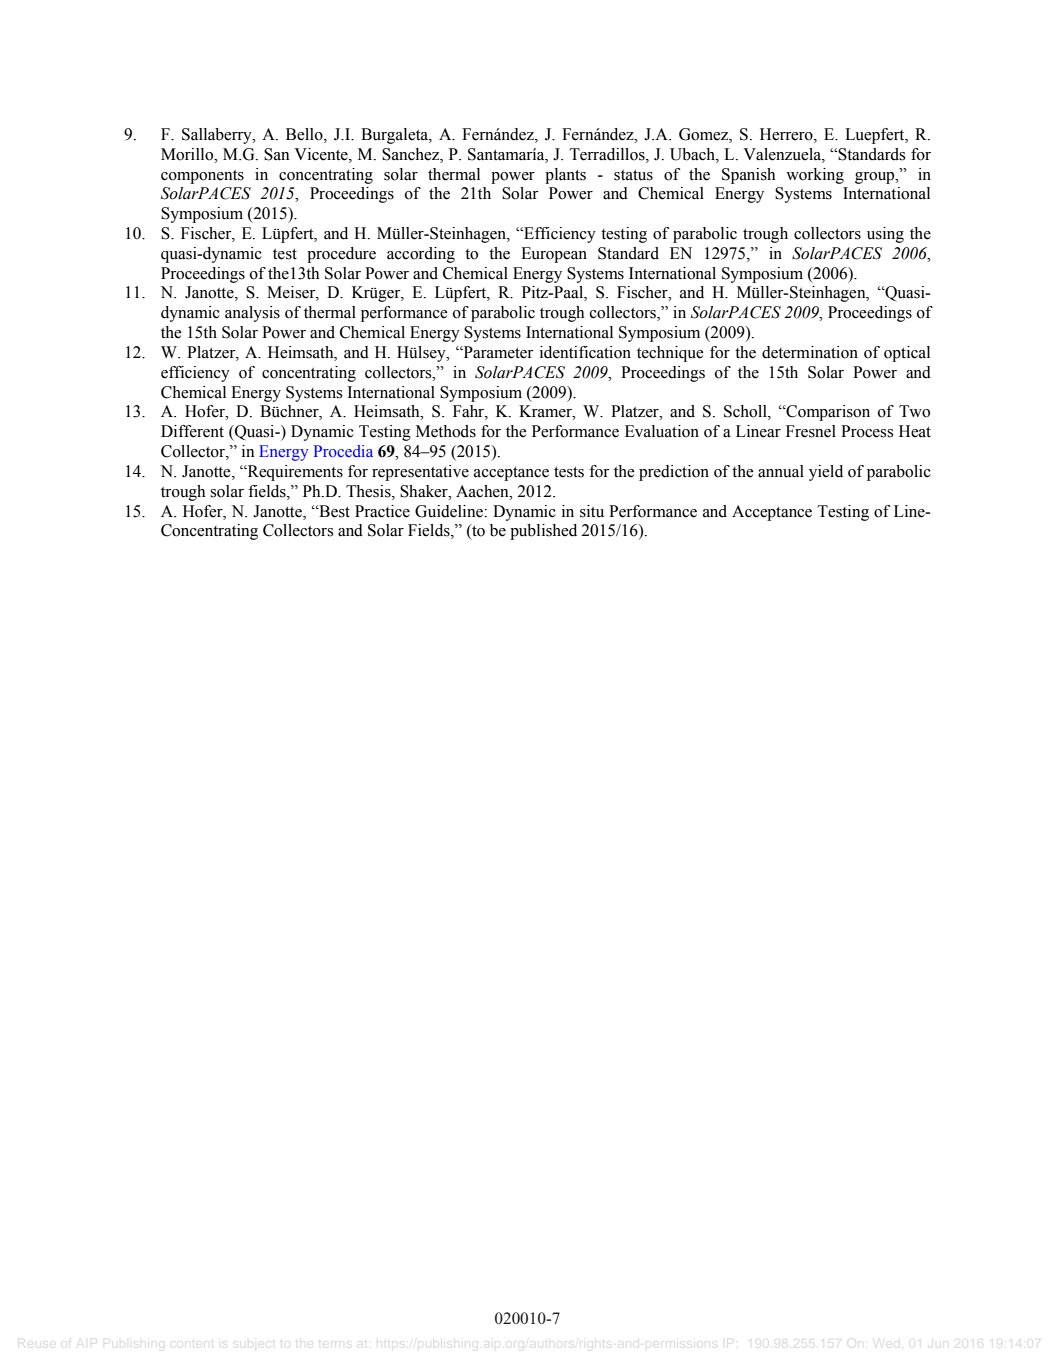 The height and width of the document is (1365, 1055). Describe the element at coordinates (333, 511) in the document. I see `Best` at that location.
